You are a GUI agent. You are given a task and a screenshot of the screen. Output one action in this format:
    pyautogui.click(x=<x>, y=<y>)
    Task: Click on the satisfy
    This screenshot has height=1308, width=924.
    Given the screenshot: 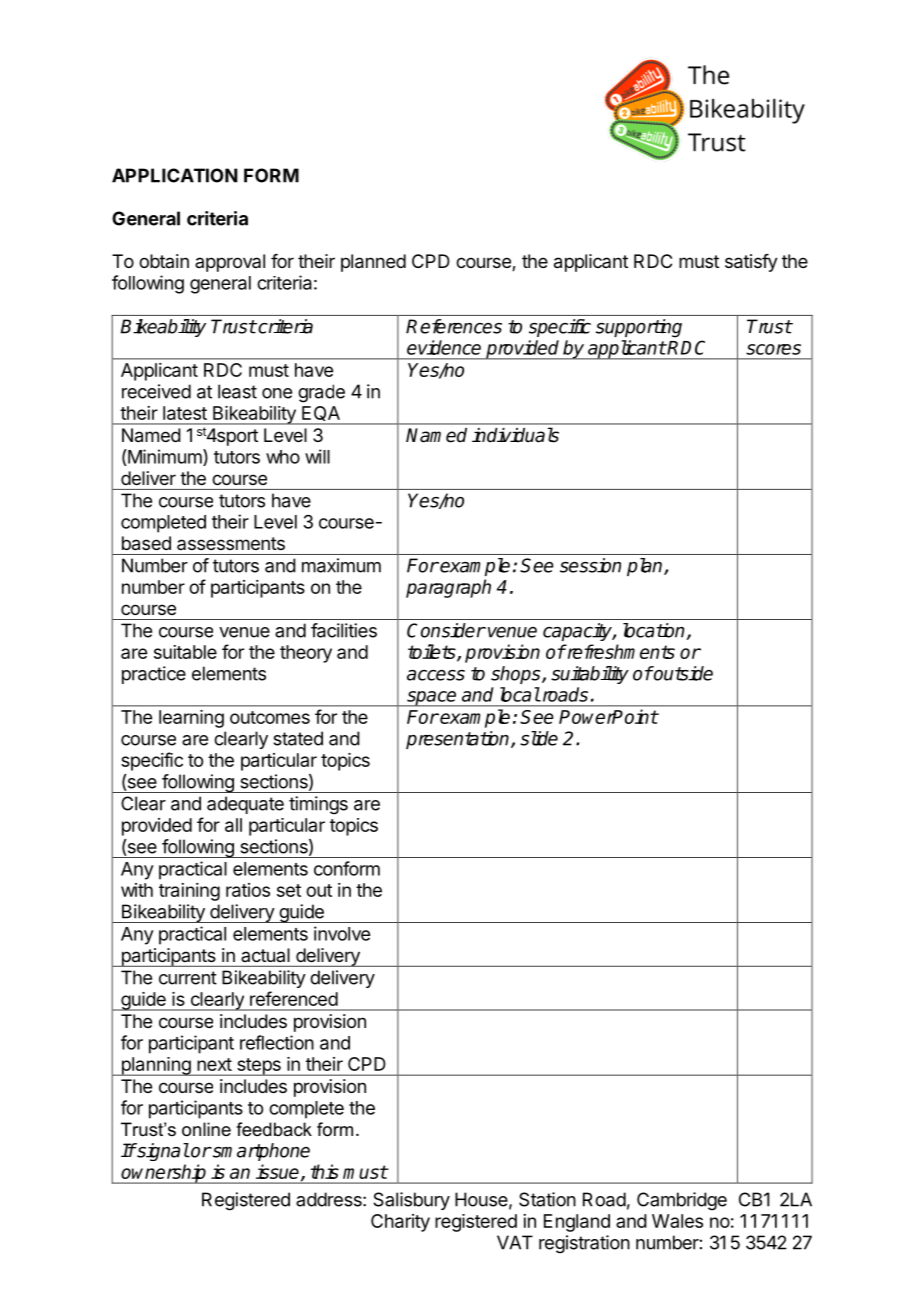 What is the action you would take?
    pyautogui.click(x=751, y=263)
